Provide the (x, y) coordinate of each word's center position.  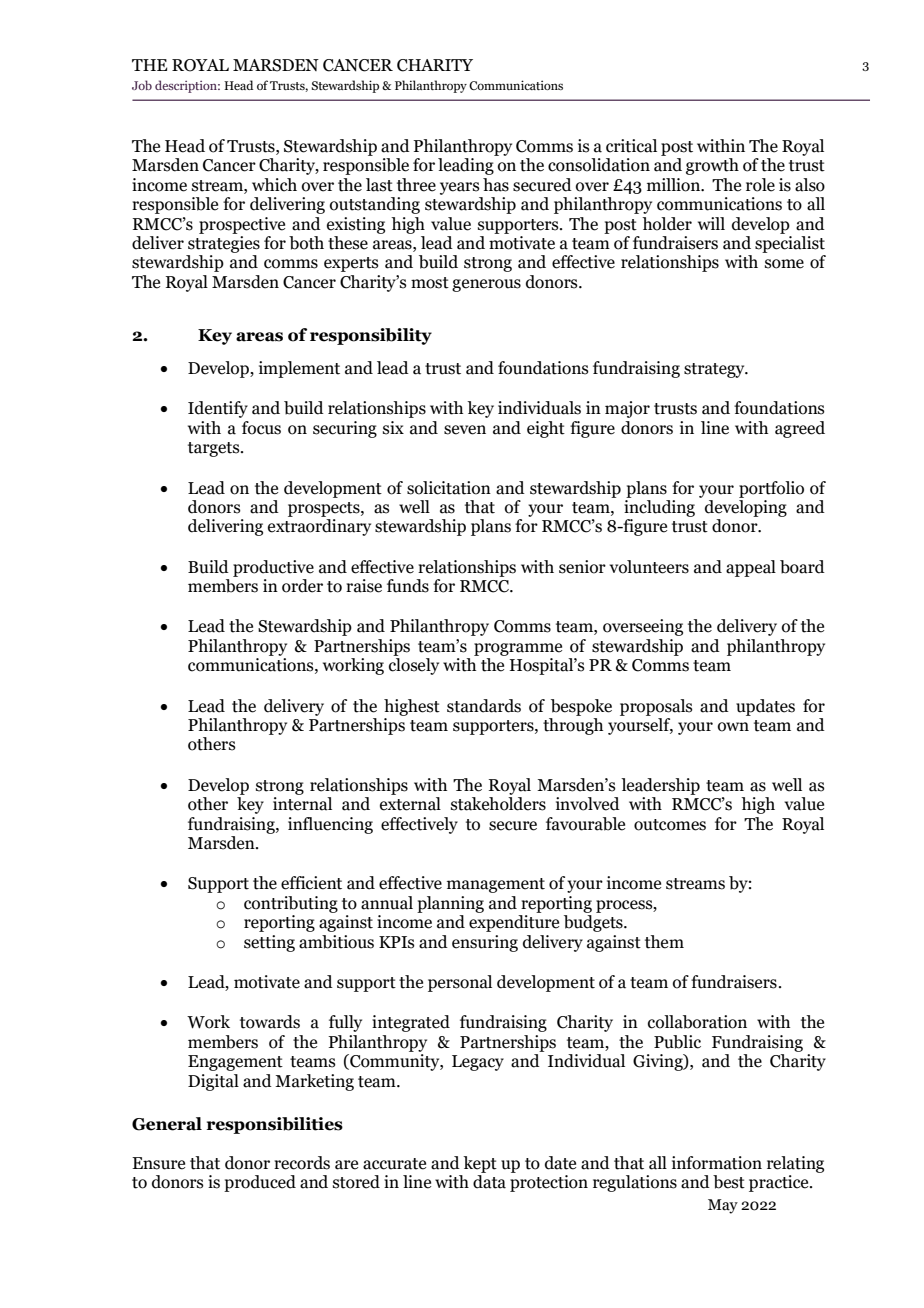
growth (712, 166)
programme (518, 649)
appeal (751, 568)
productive (273, 568)
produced (260, 1183)
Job (142, 85)
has (496, 185)
